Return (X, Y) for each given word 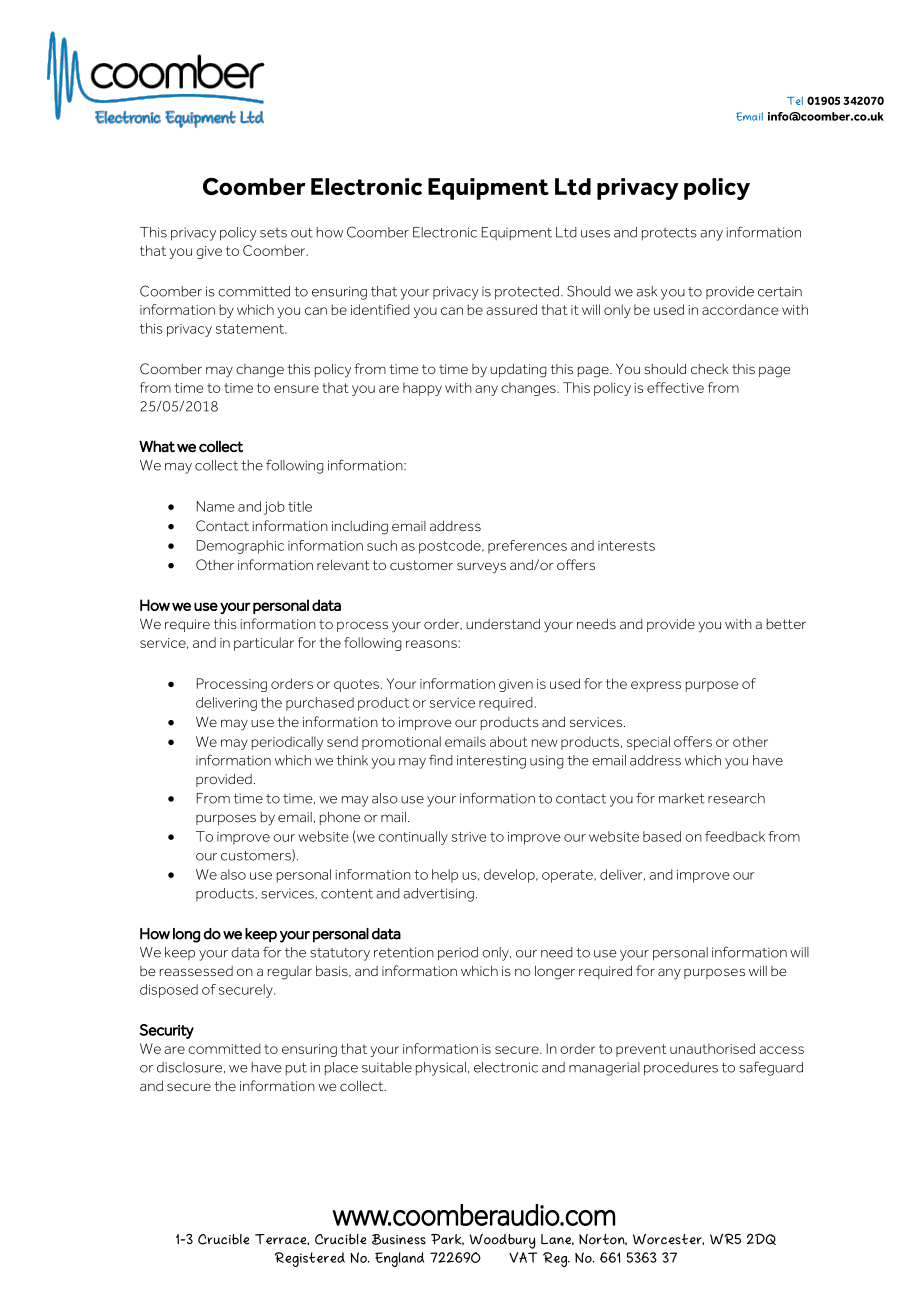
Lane (557, 1239)
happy (422, 389)
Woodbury (502, 1241)
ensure (296, 389)
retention (404, 952)
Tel (795, 100)
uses (595, 234)
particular (264, 644)
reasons (432, 644)
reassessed (196, 971)
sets (273, 233)
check (710, 369)
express (656, 686)
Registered (310, 1259)
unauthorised (712, 1048)
